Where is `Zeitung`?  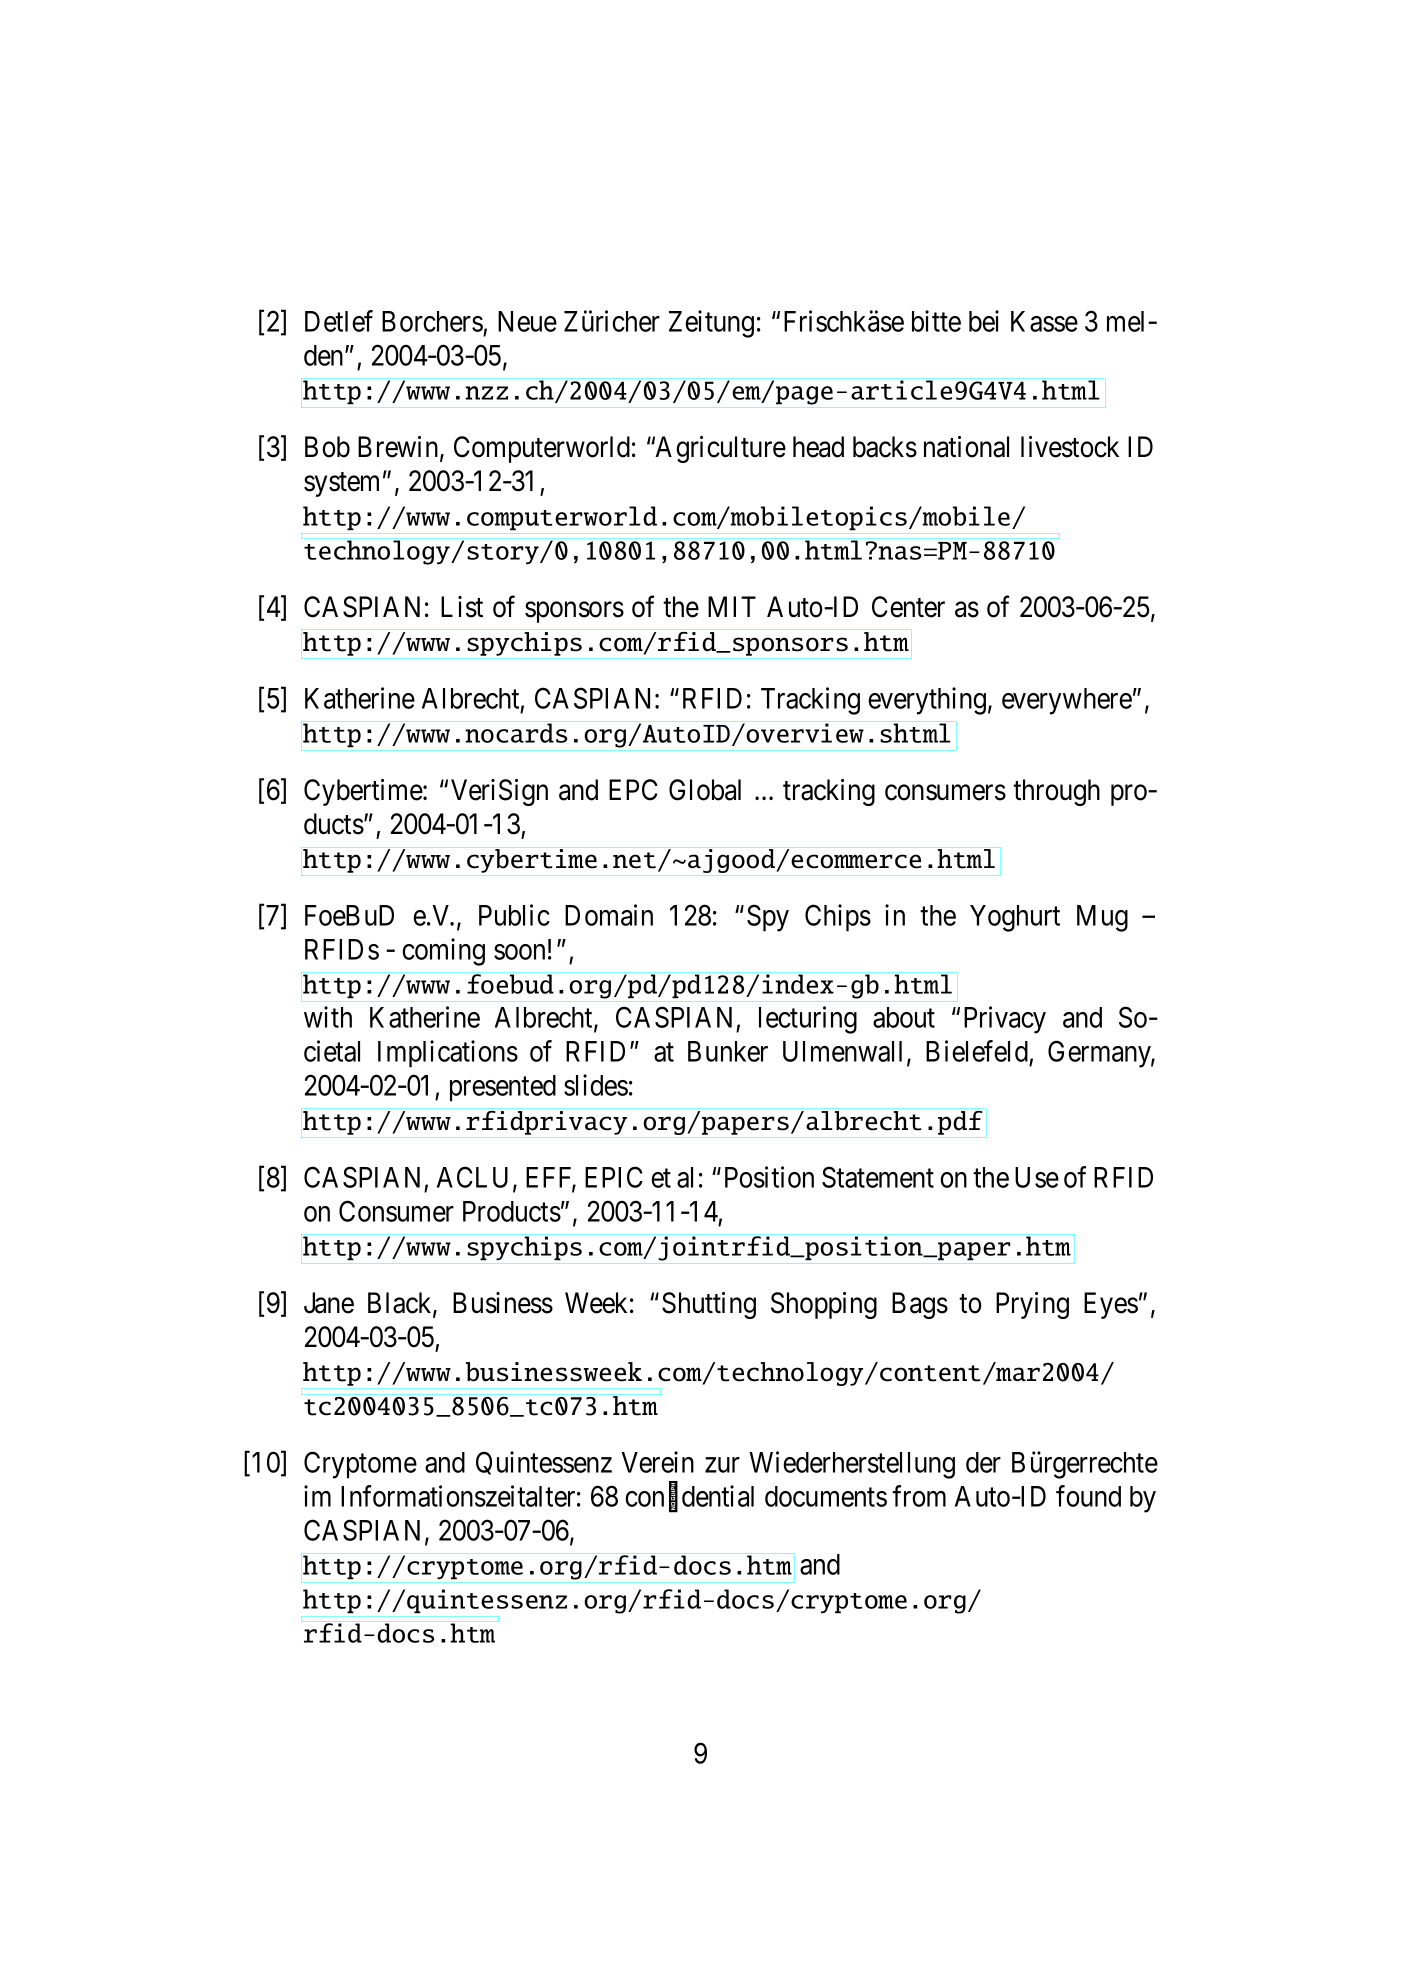 Zeitung is located at coordinates (711, 324).
